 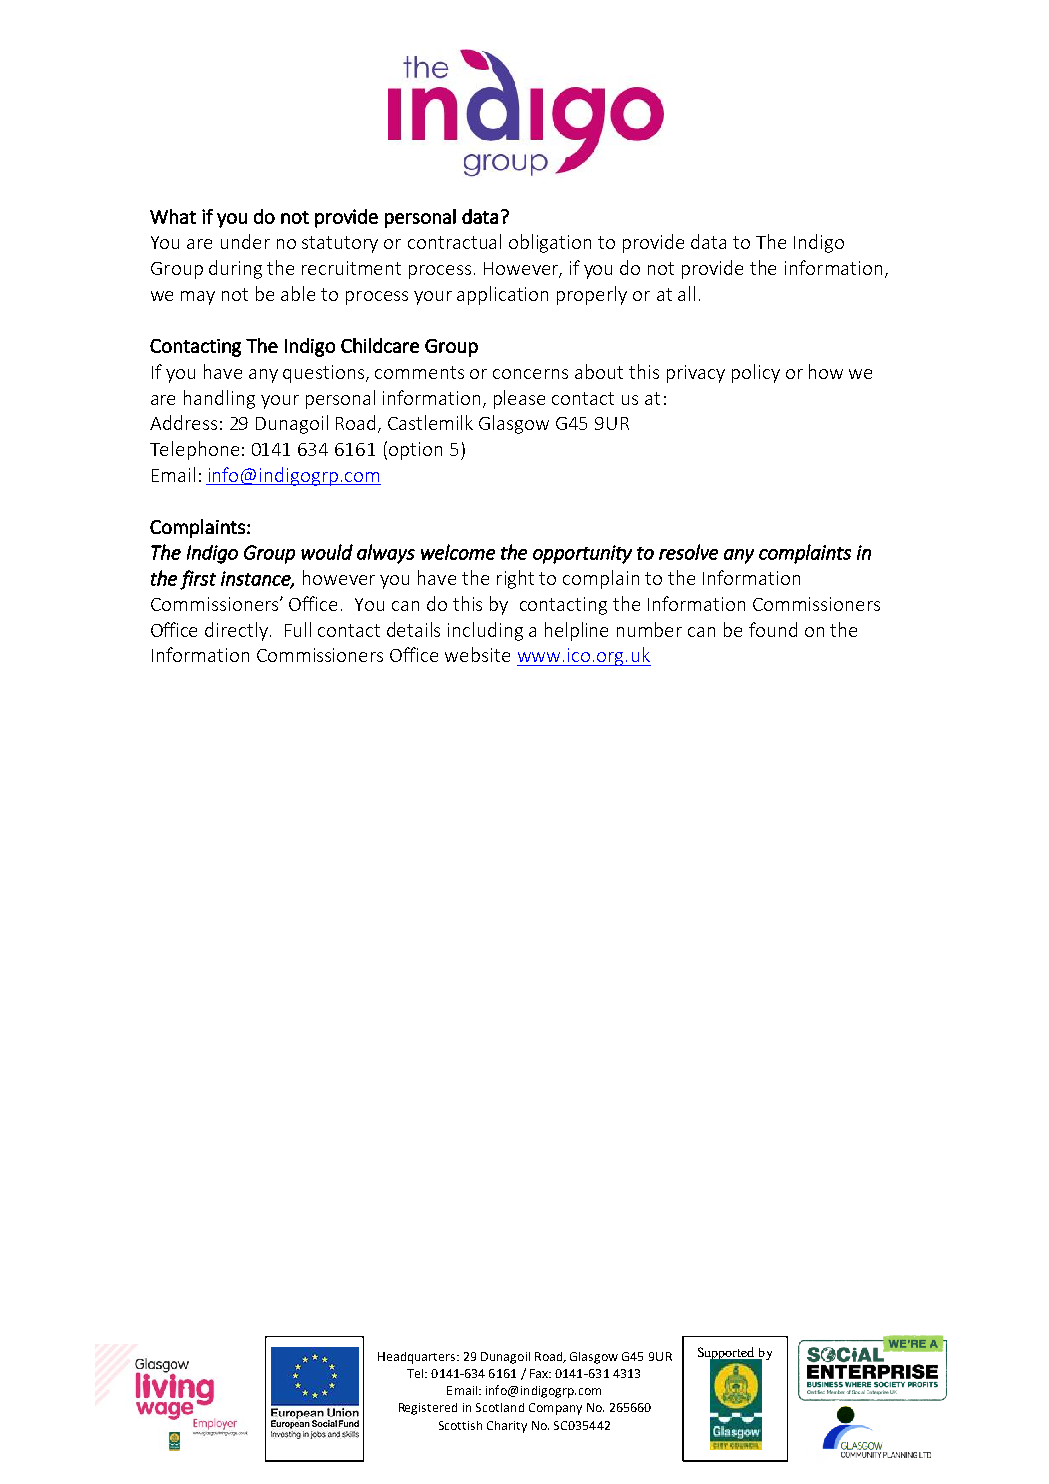 What do you see at coordinates (773, 629) in the screenshot?
I see `found` at bounding box center [773, 629].
